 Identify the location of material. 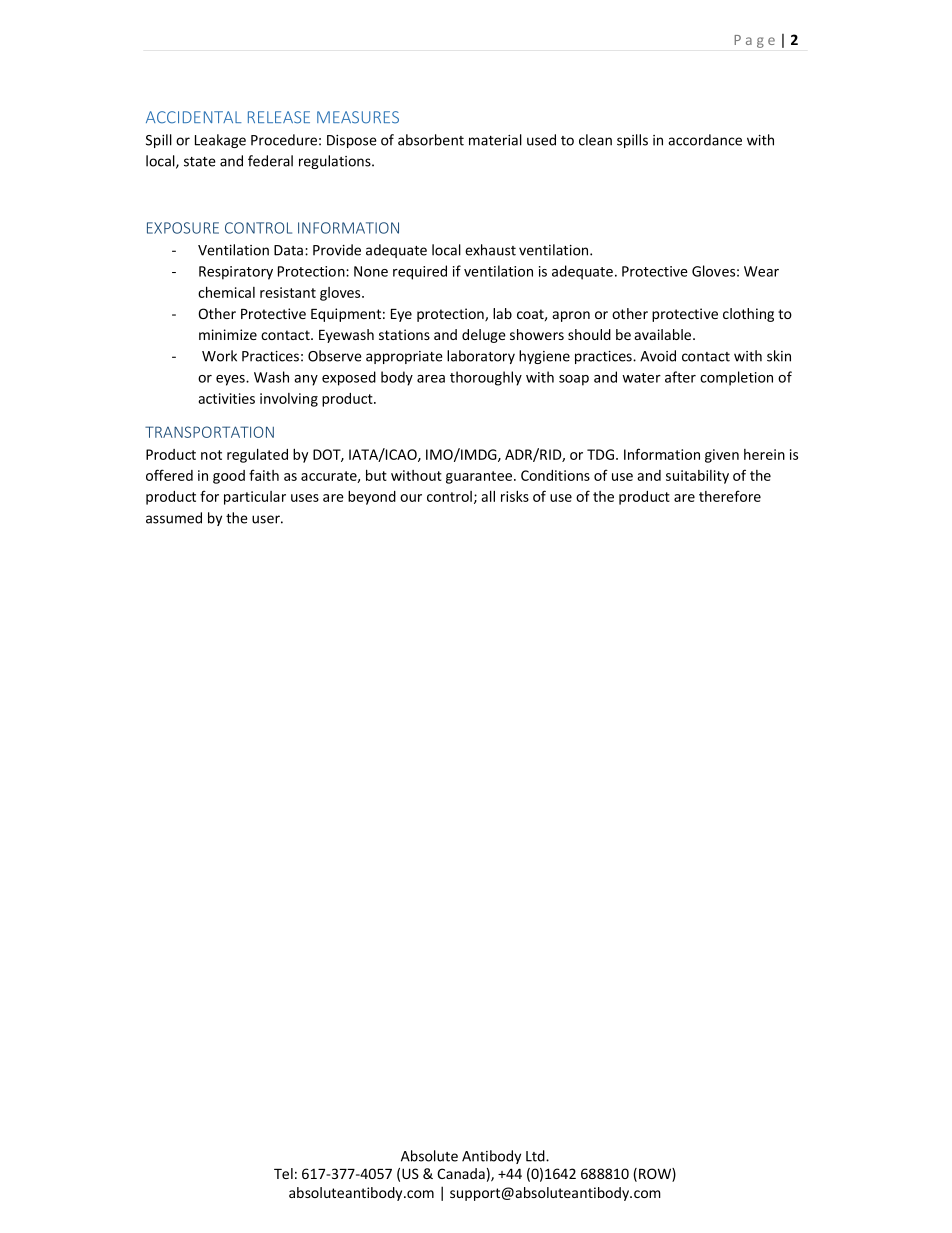
(495, 140).
